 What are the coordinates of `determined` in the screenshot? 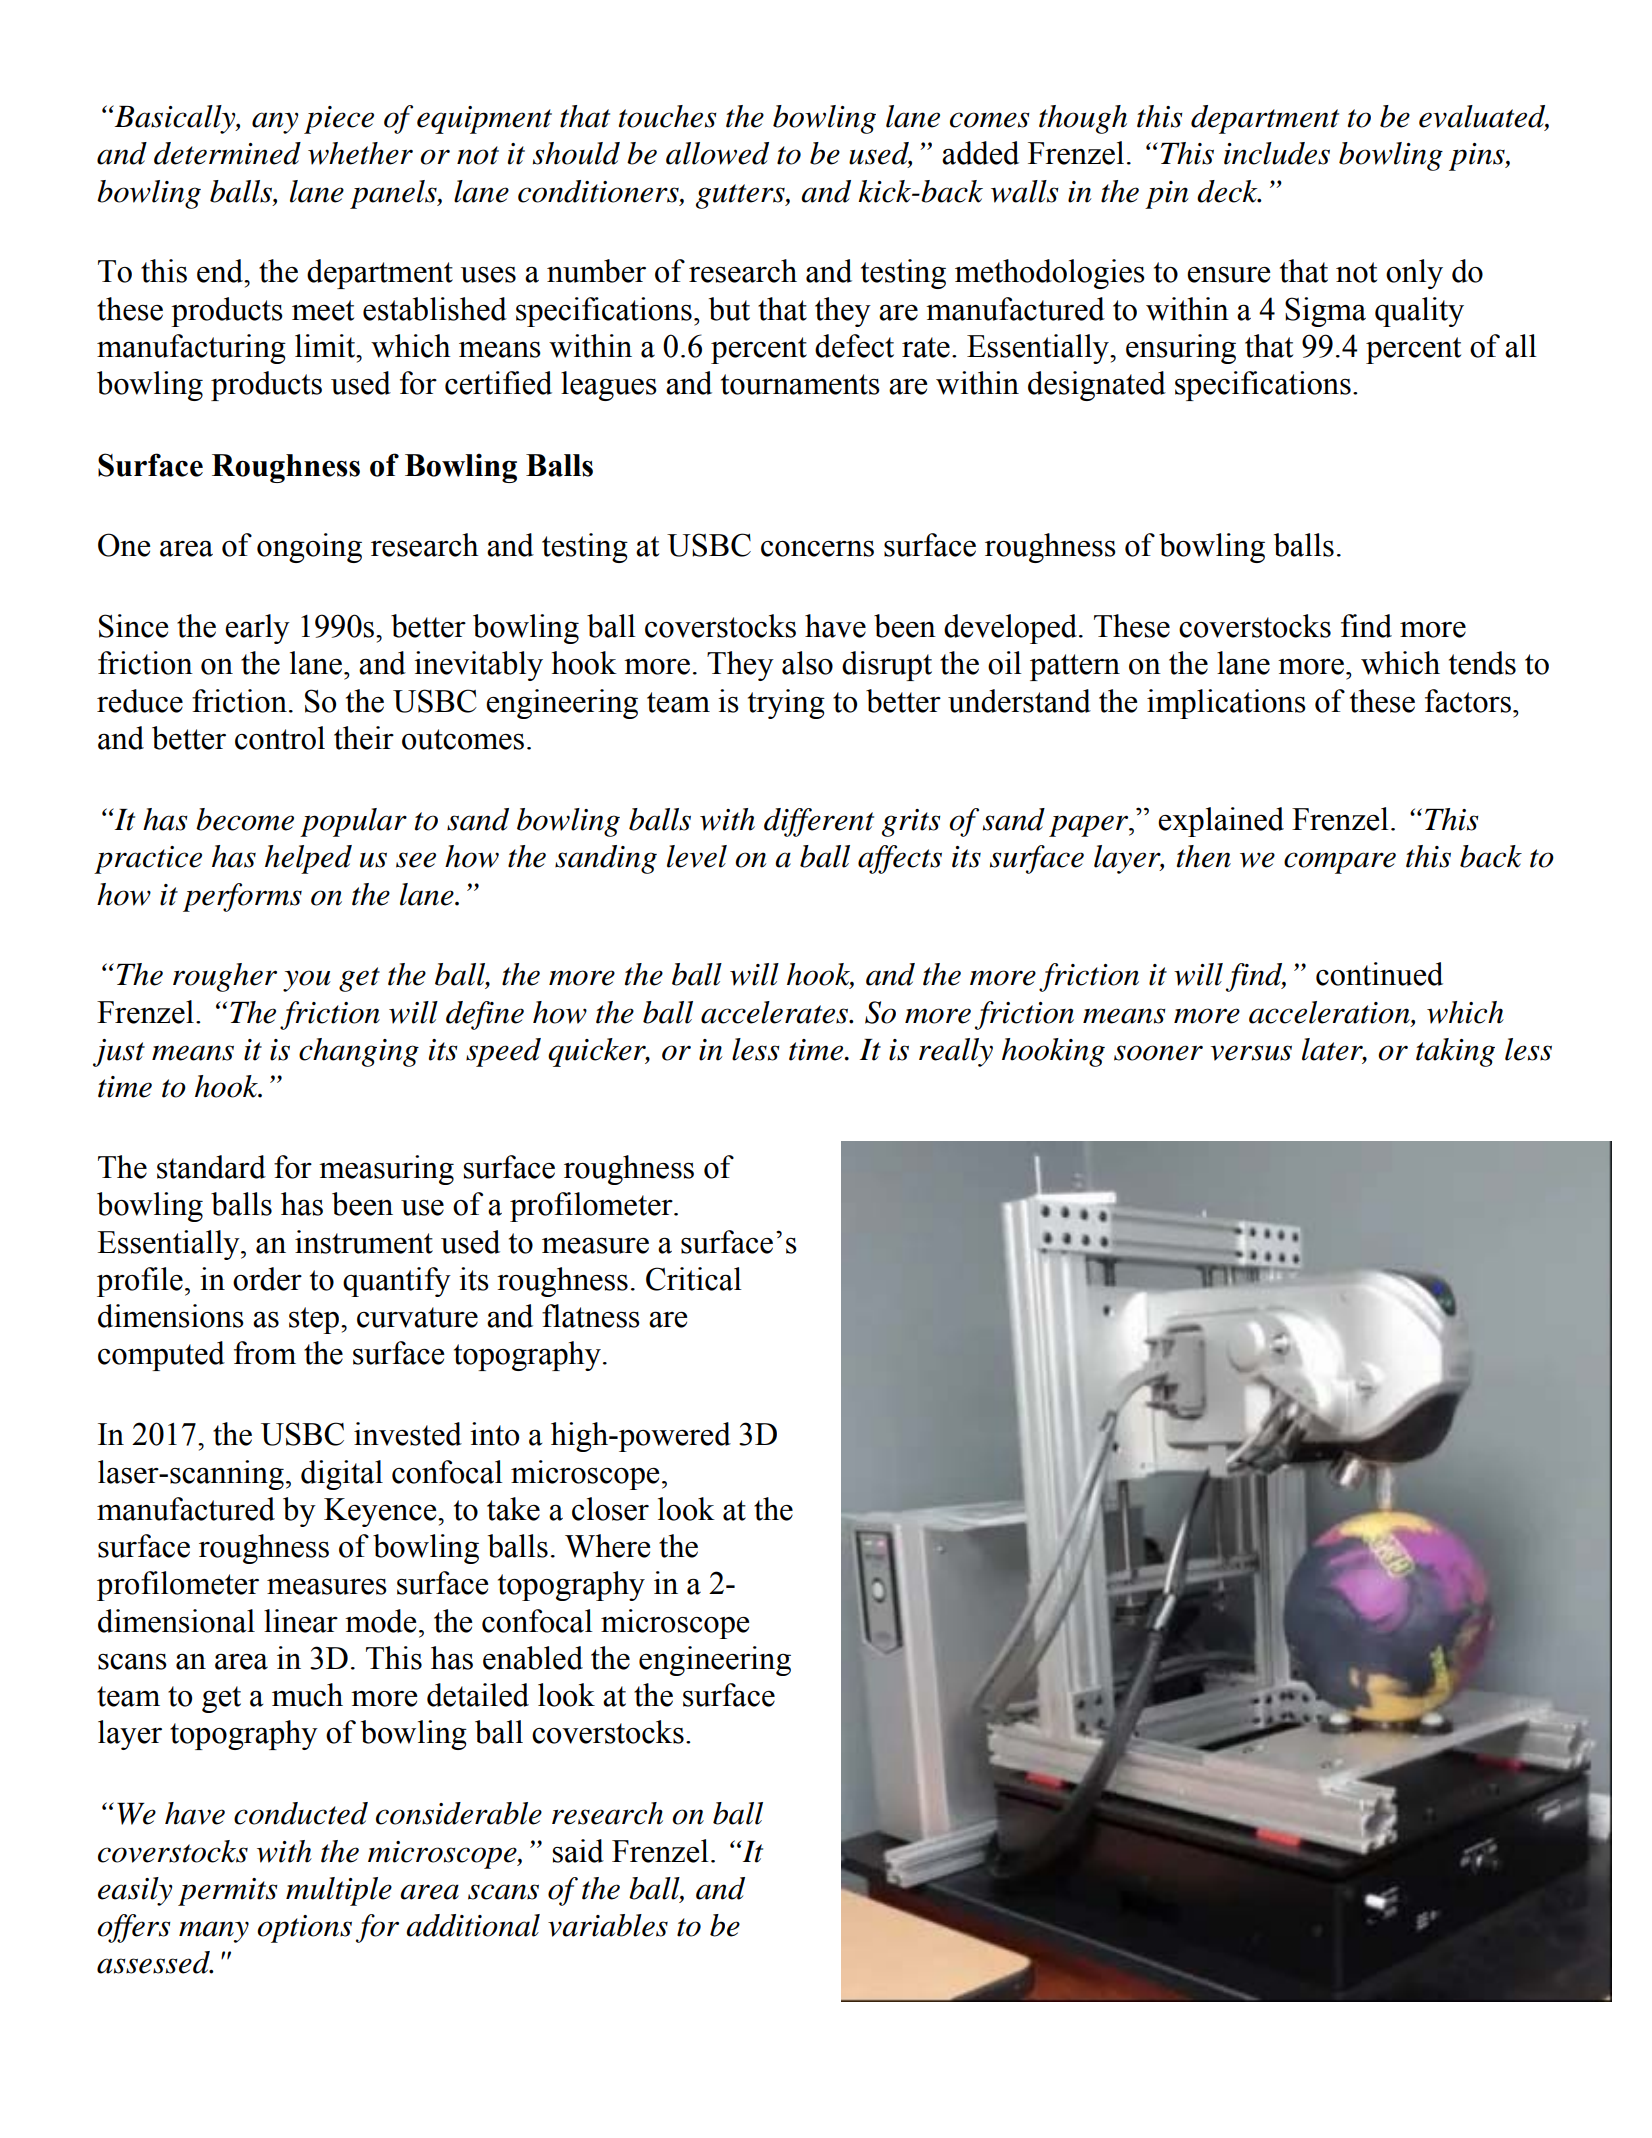 It's located at (227, 153).
